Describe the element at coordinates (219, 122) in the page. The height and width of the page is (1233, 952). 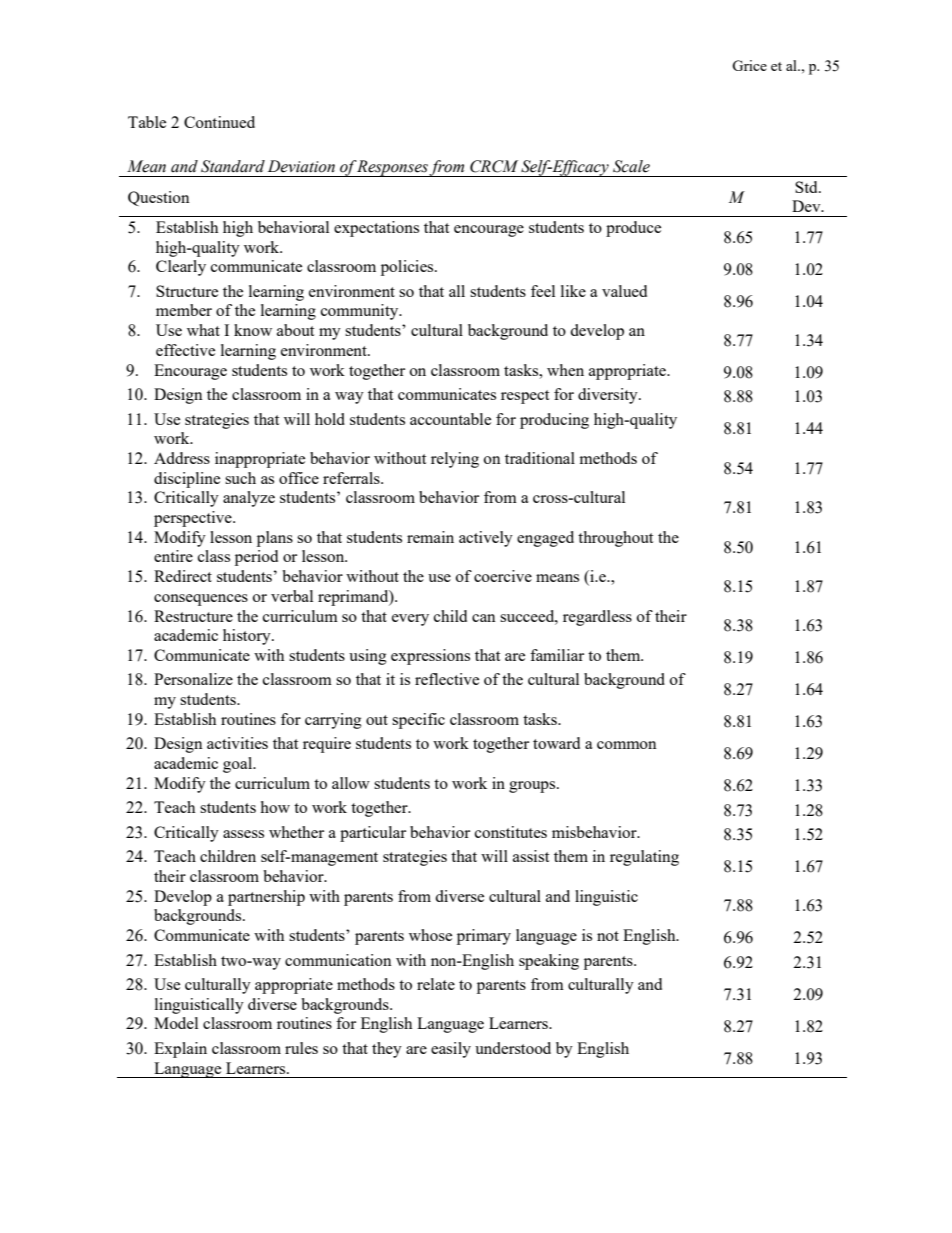
I see `Continued` at that location.
